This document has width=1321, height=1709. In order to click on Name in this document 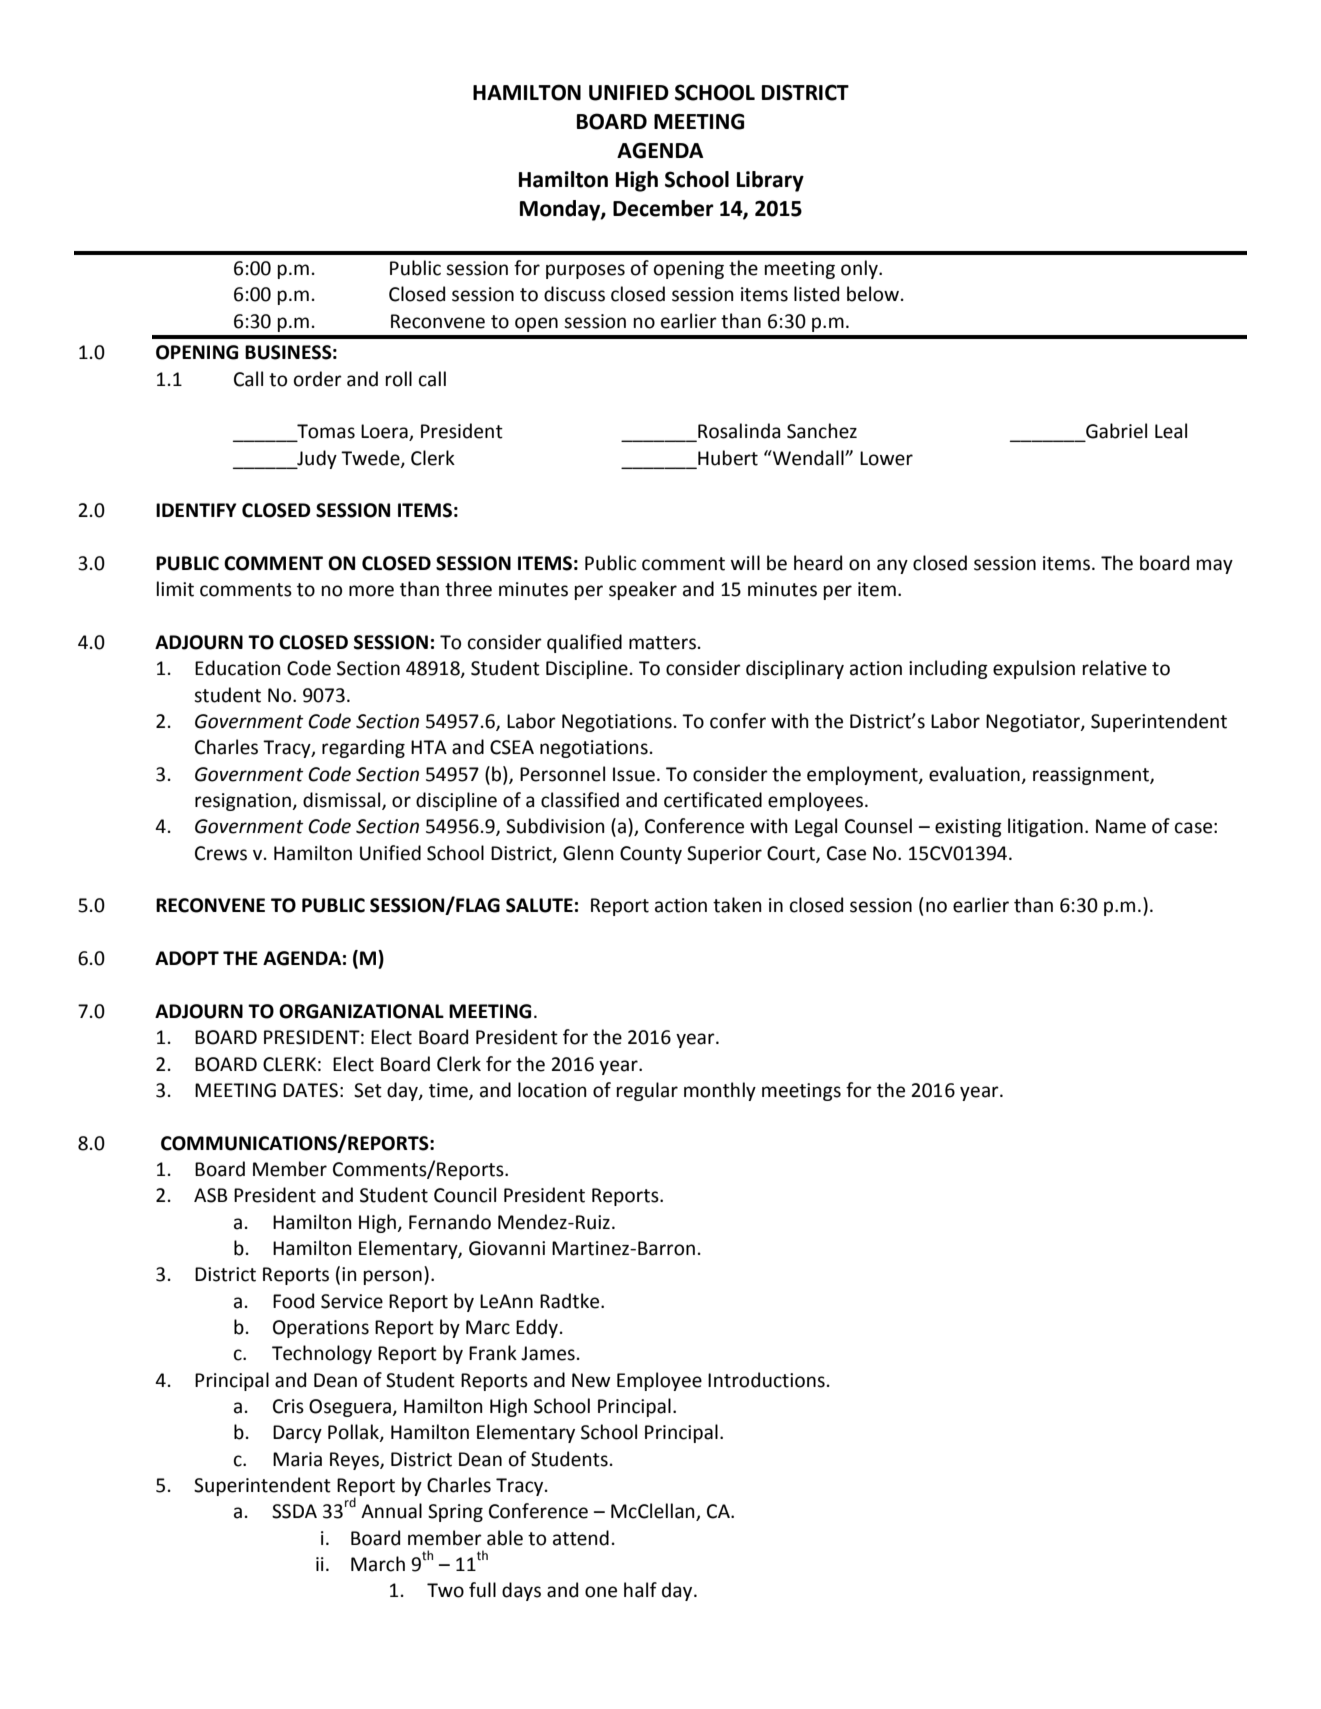, I will do `click(1121, 826)`.
